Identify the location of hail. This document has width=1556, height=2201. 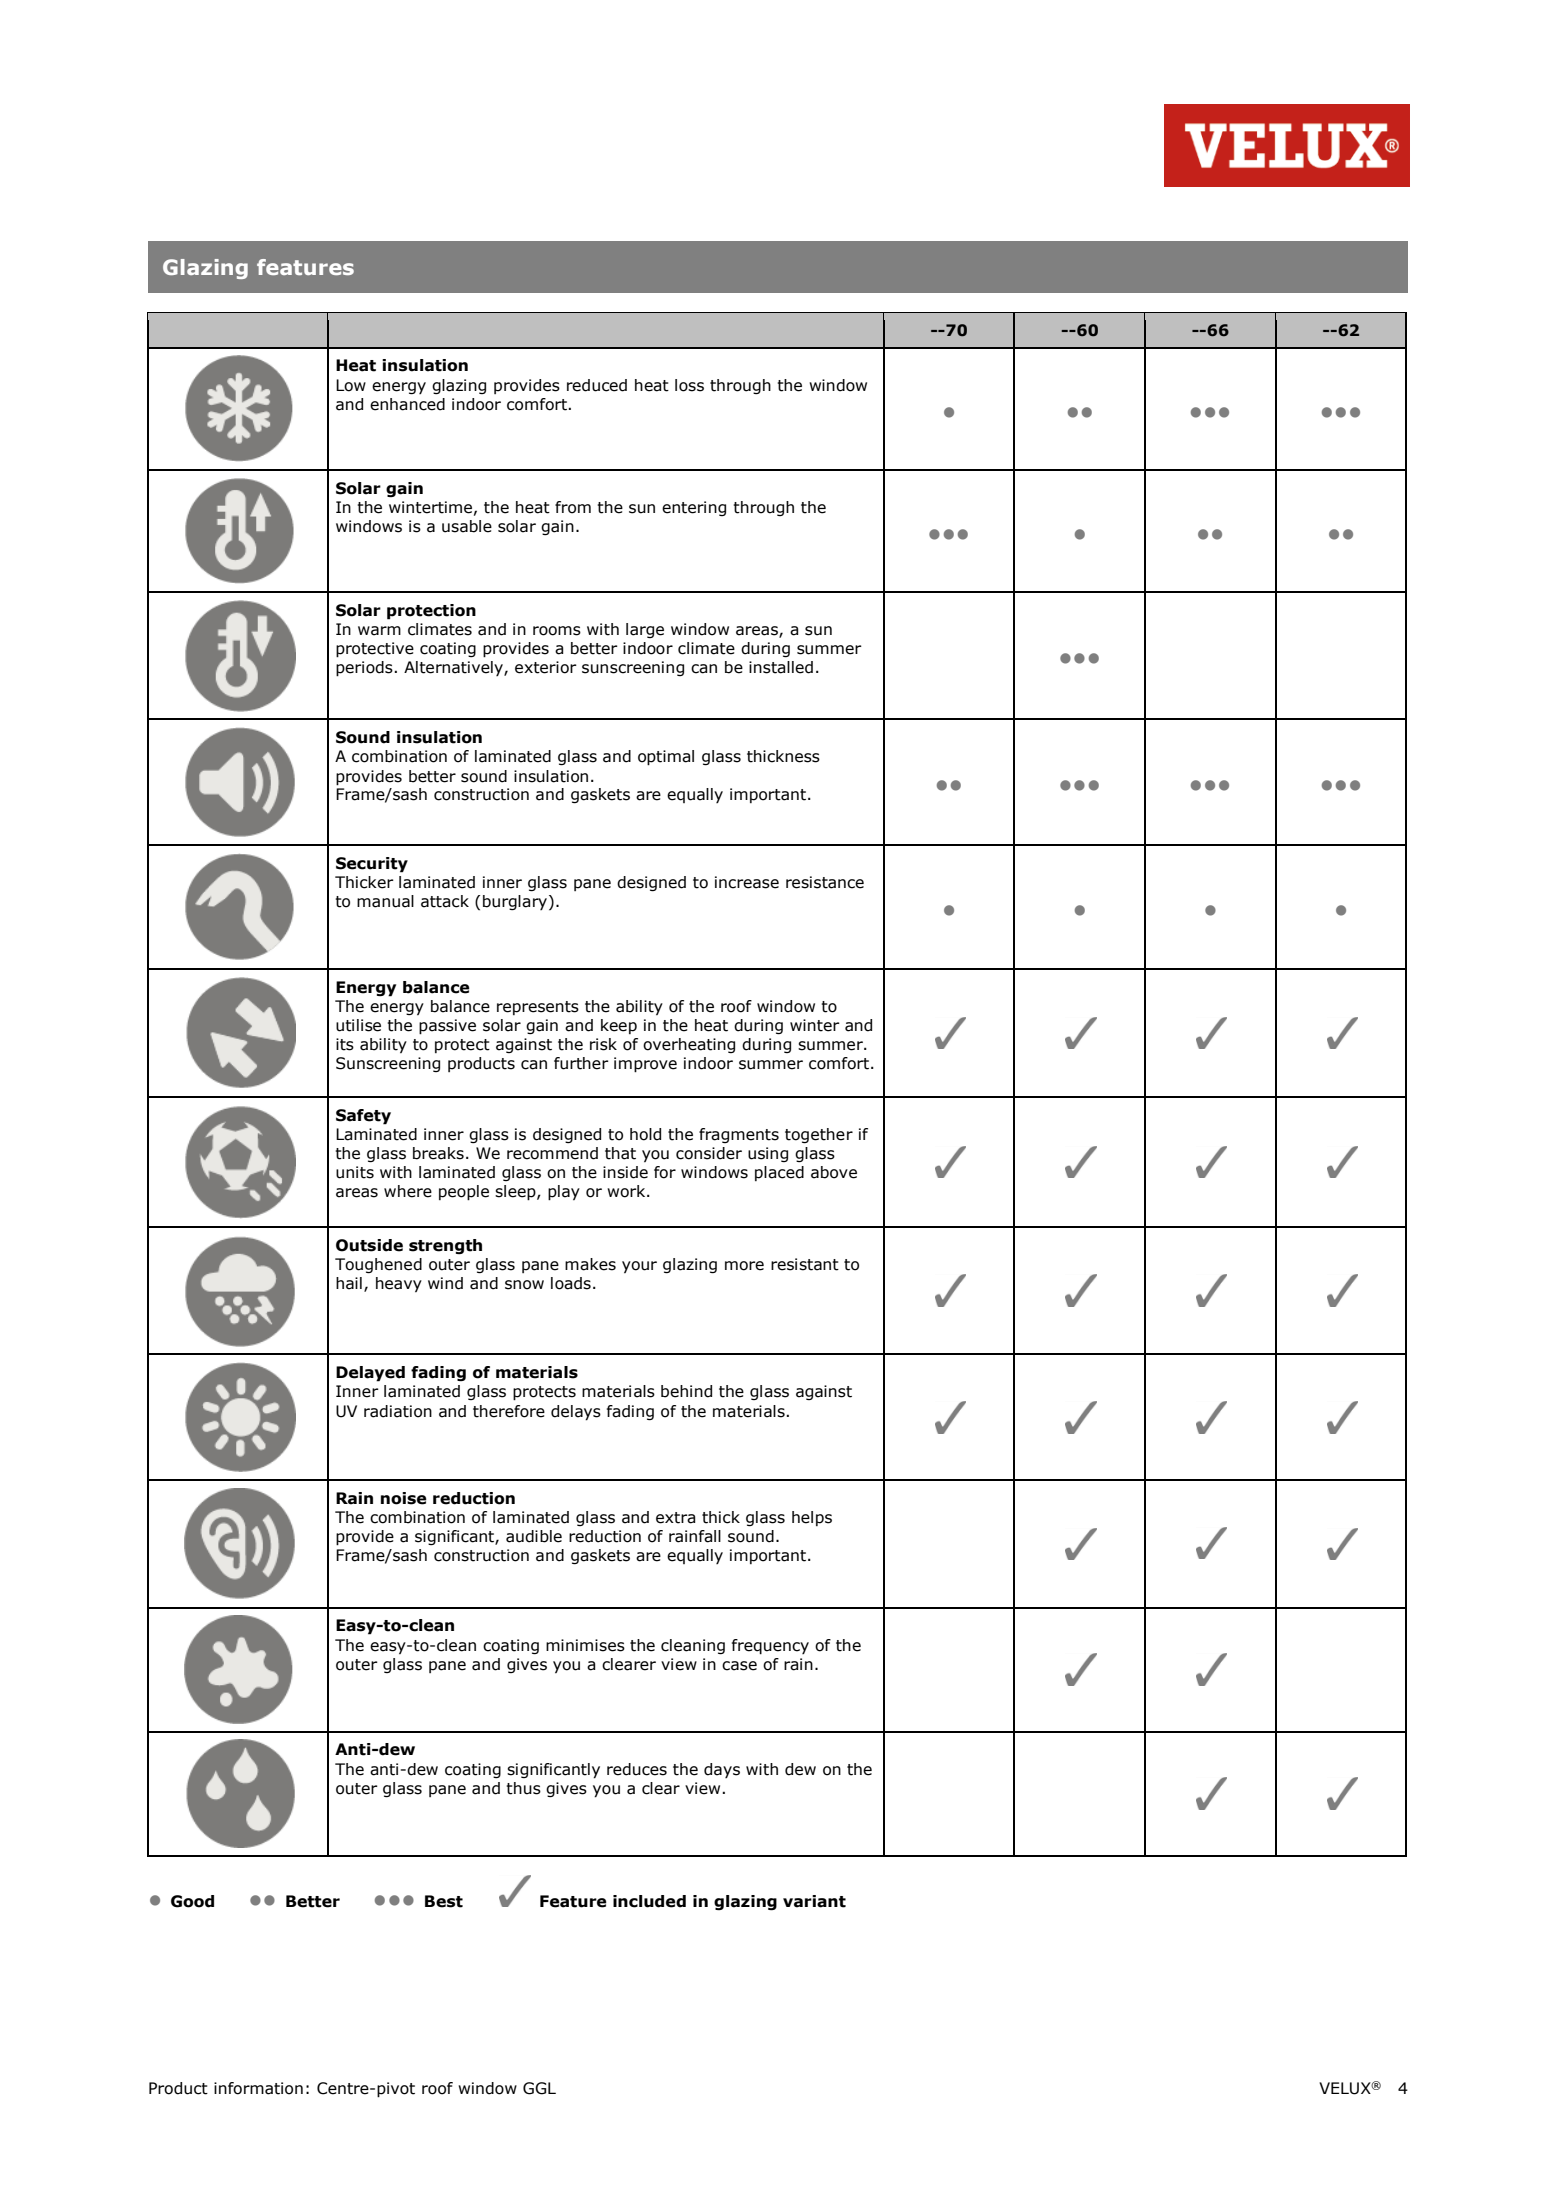
(349, 1283).
